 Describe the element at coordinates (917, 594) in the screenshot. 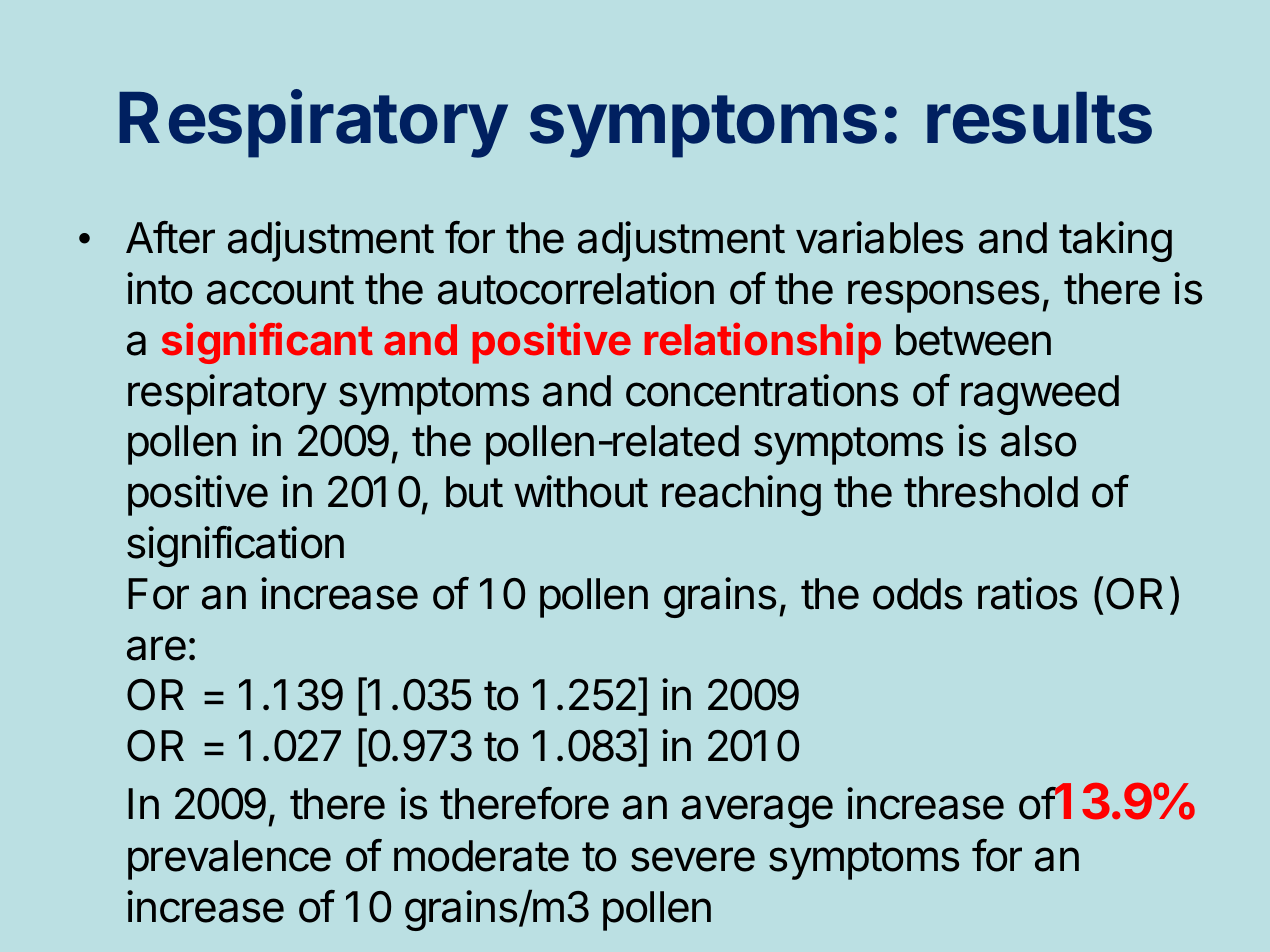

I see `odds` at that location.
